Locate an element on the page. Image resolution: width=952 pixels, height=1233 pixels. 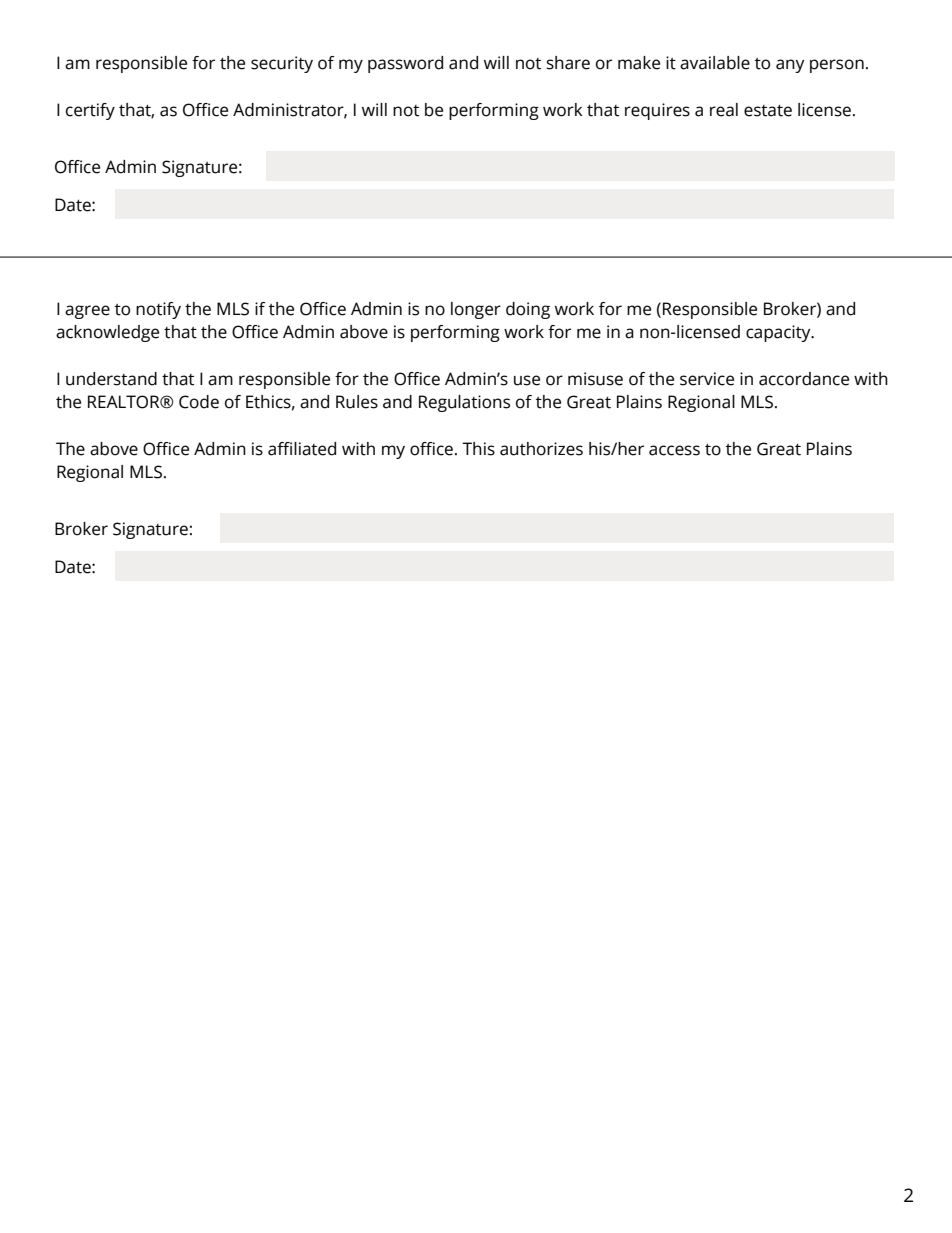
any is located at coordinates (790, 66).
